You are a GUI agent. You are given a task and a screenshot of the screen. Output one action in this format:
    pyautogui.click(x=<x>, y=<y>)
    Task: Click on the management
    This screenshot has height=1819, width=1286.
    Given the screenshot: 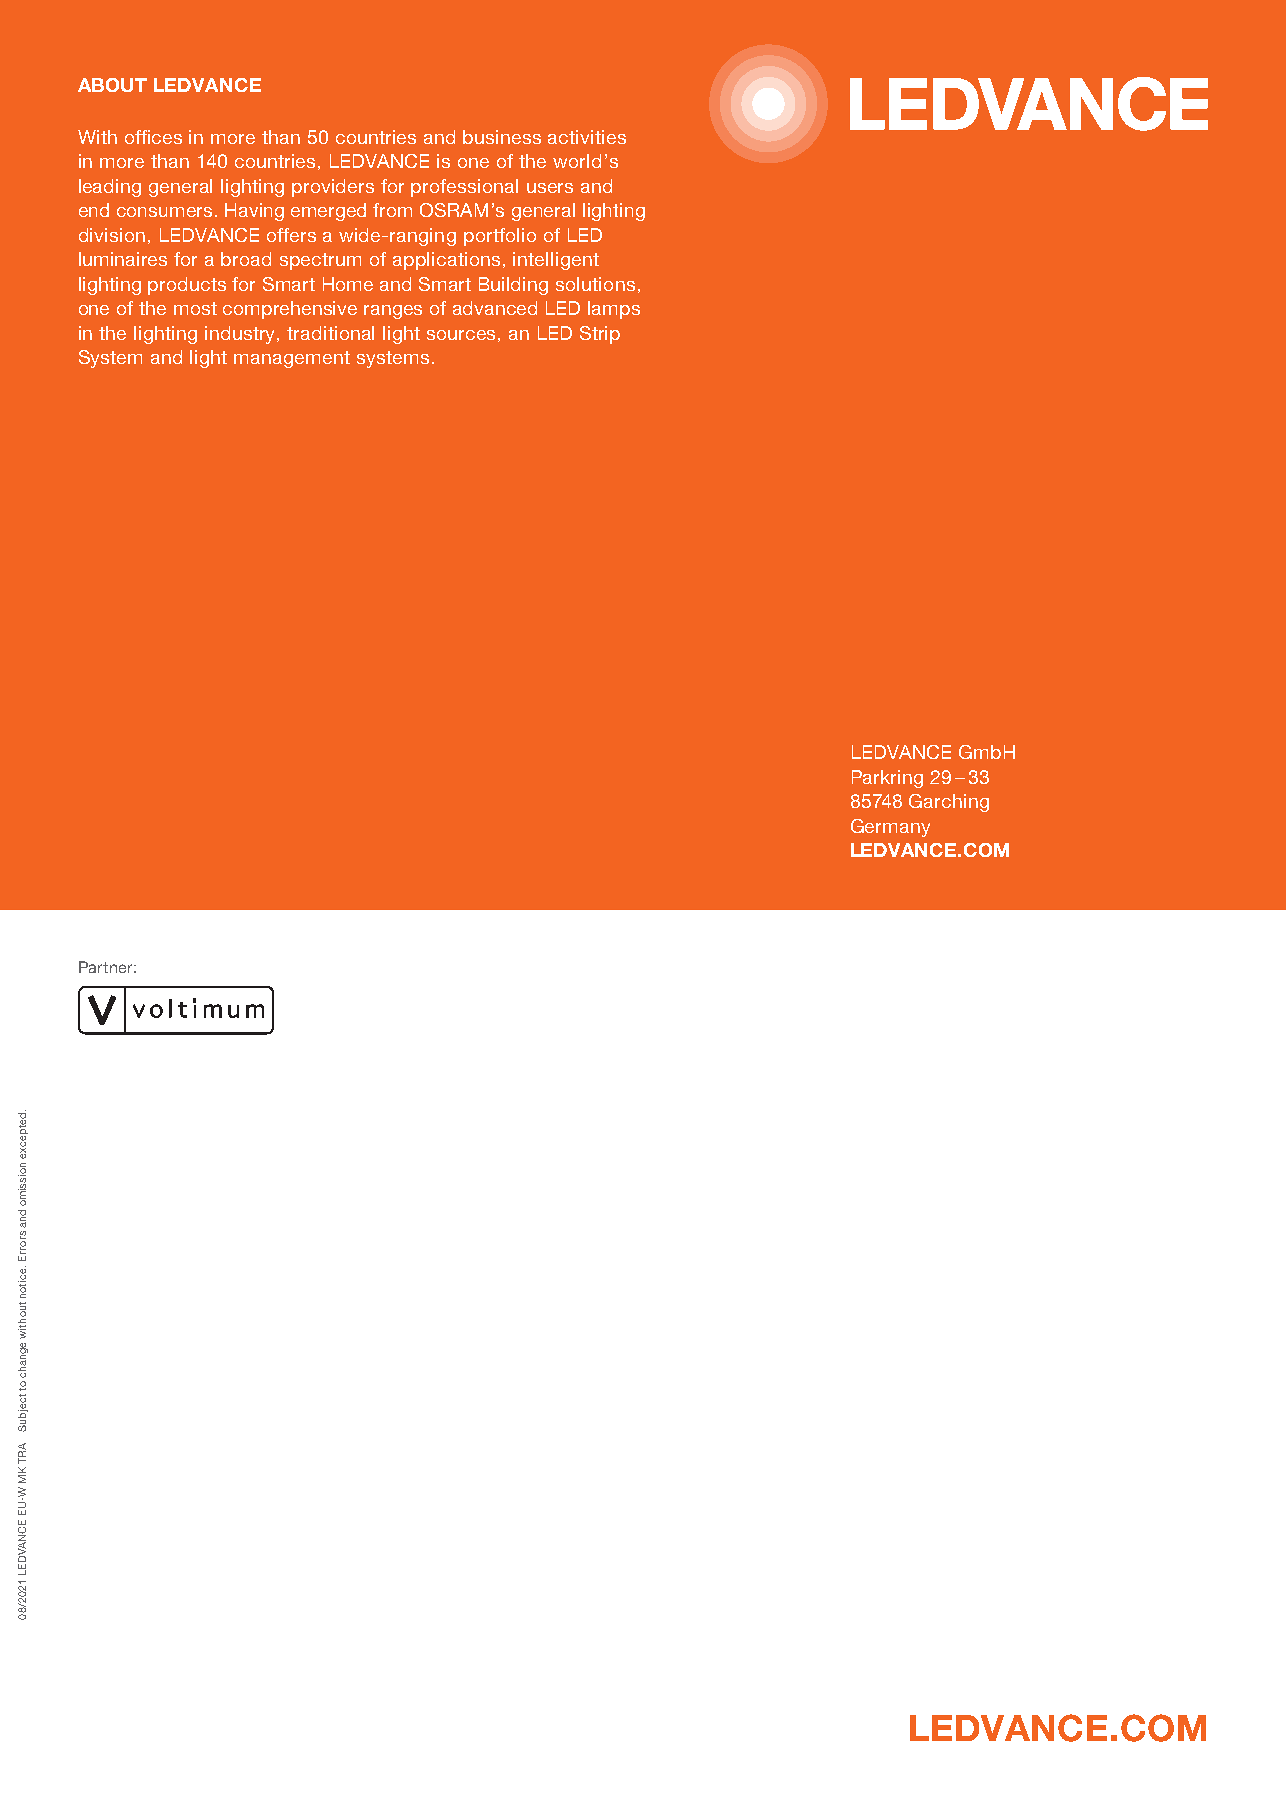 What is the action you would take?
    pyautogui.click(x=292, y=359)
